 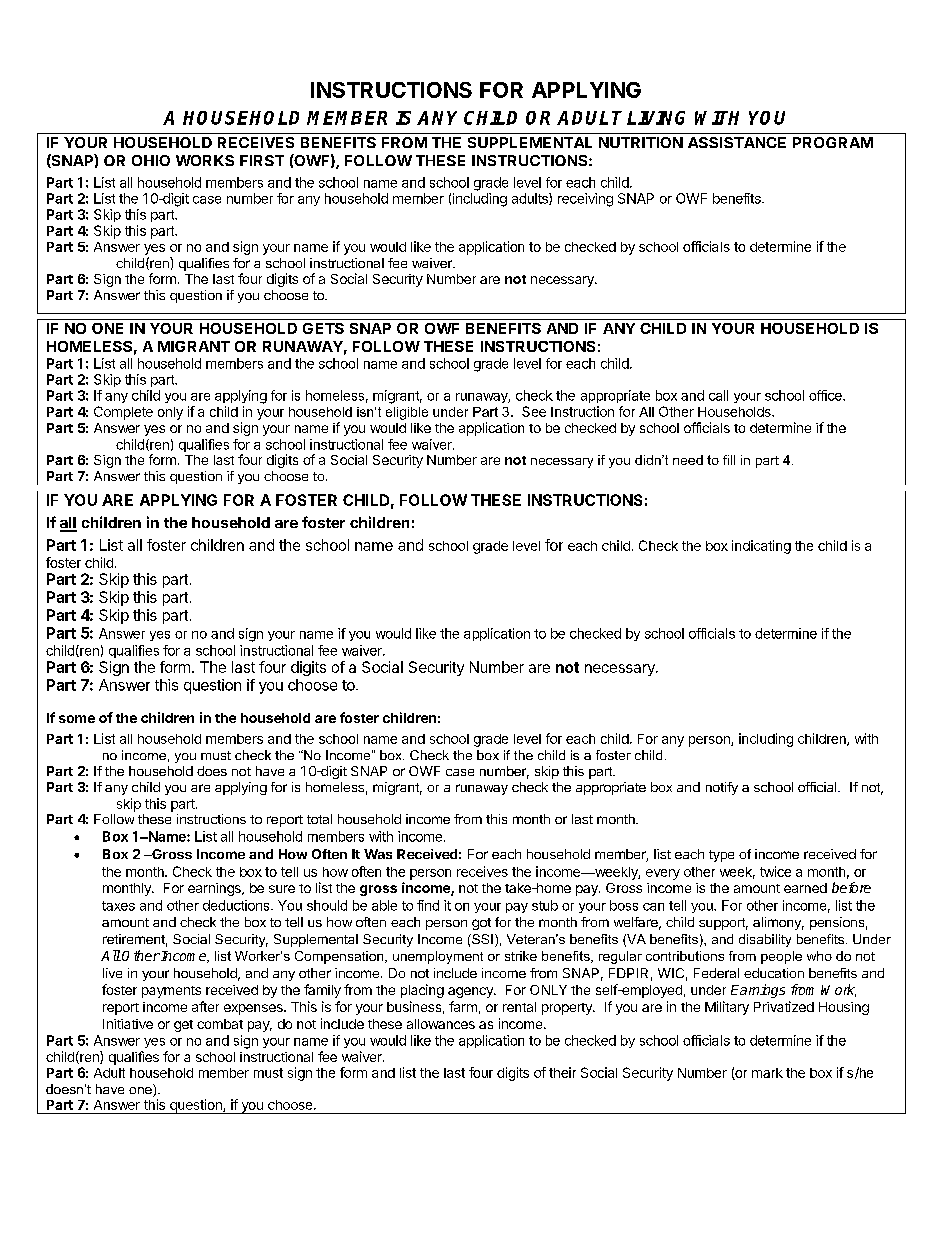 I want to click on mark, so click(x=767, y=1073).
